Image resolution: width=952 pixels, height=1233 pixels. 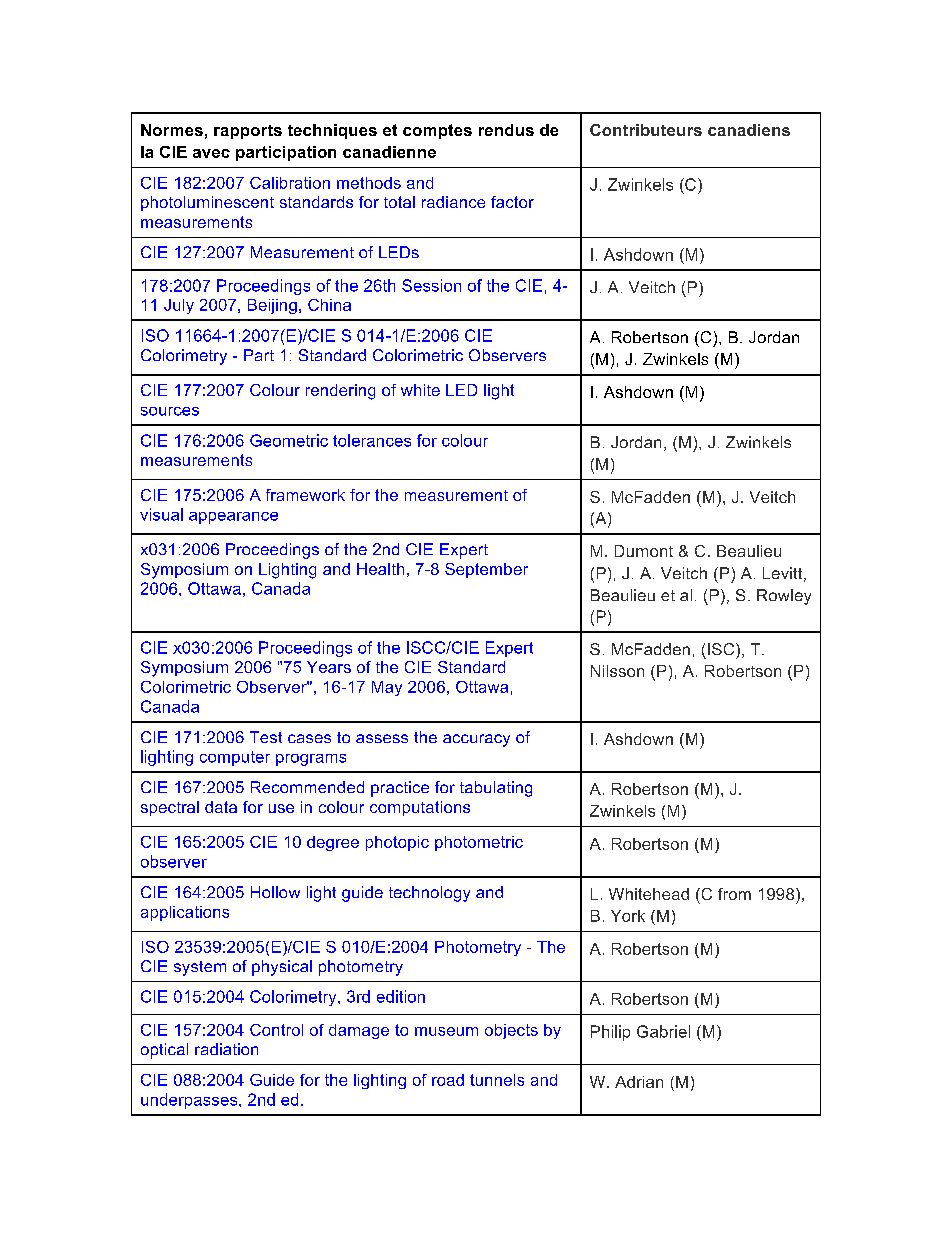 I want to click on Geometric, so click(x=289, y=440).
